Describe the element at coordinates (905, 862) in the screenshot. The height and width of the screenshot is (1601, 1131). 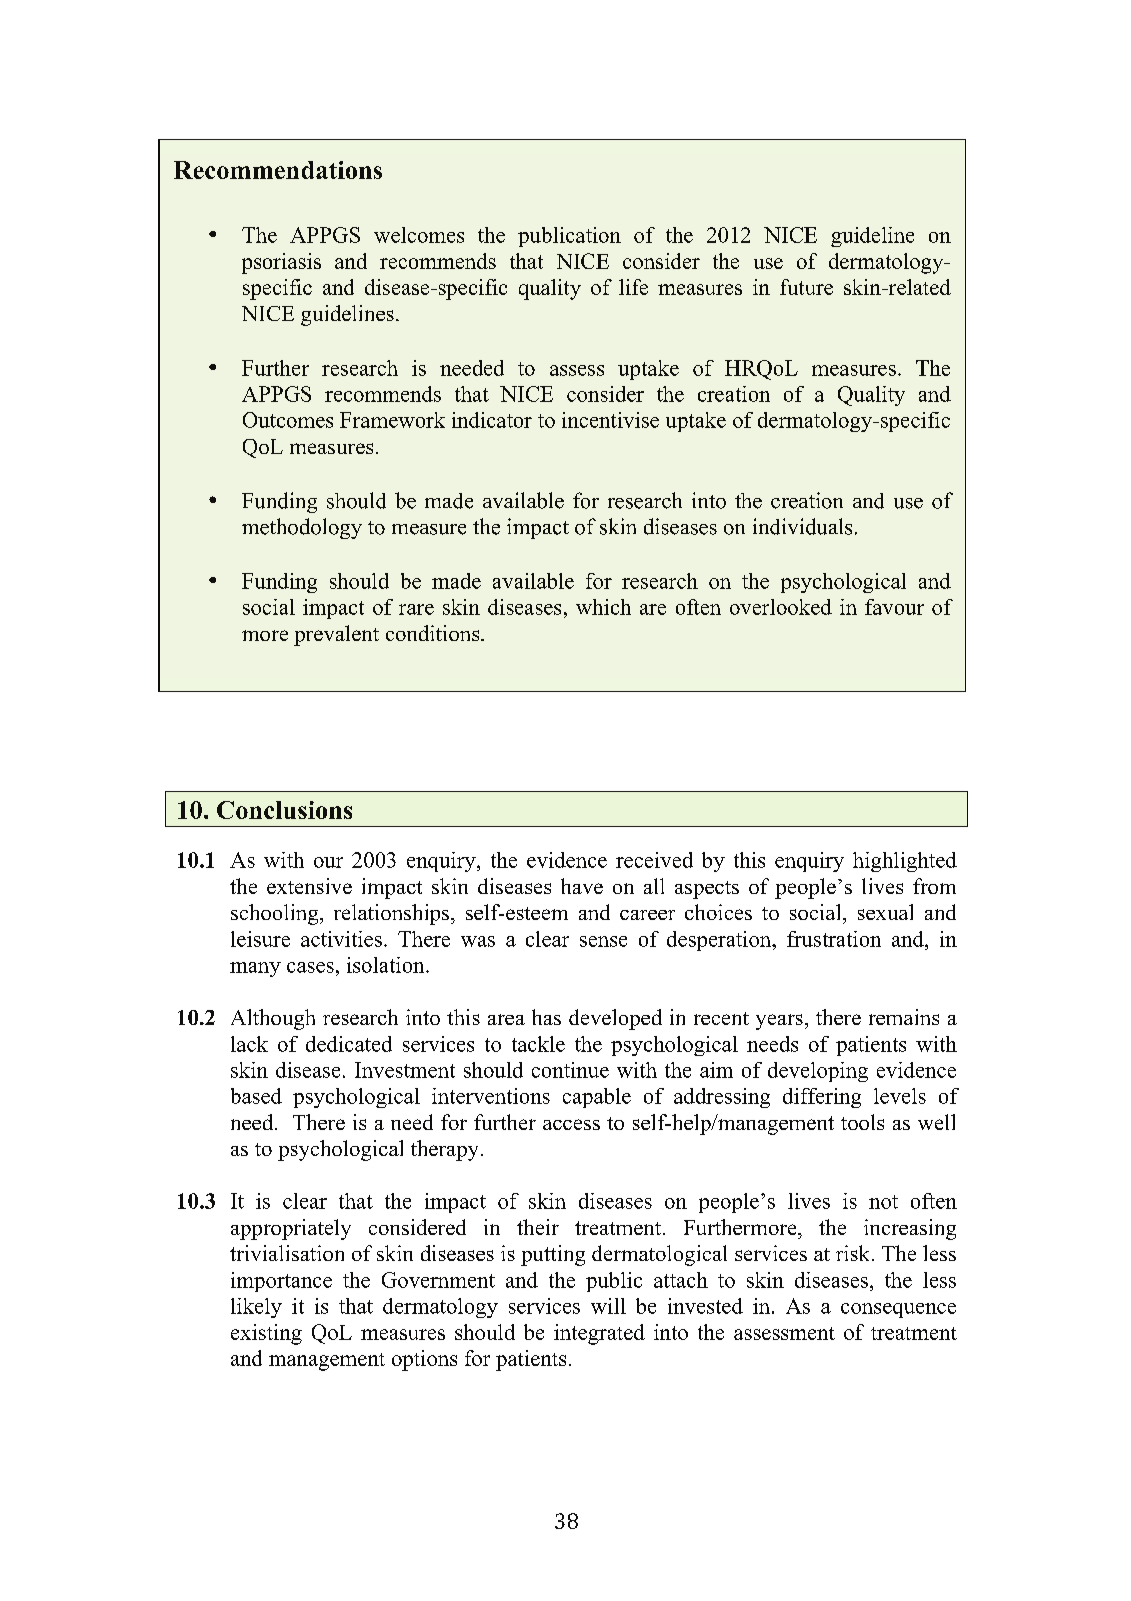
I see `highlighted` at that location.
